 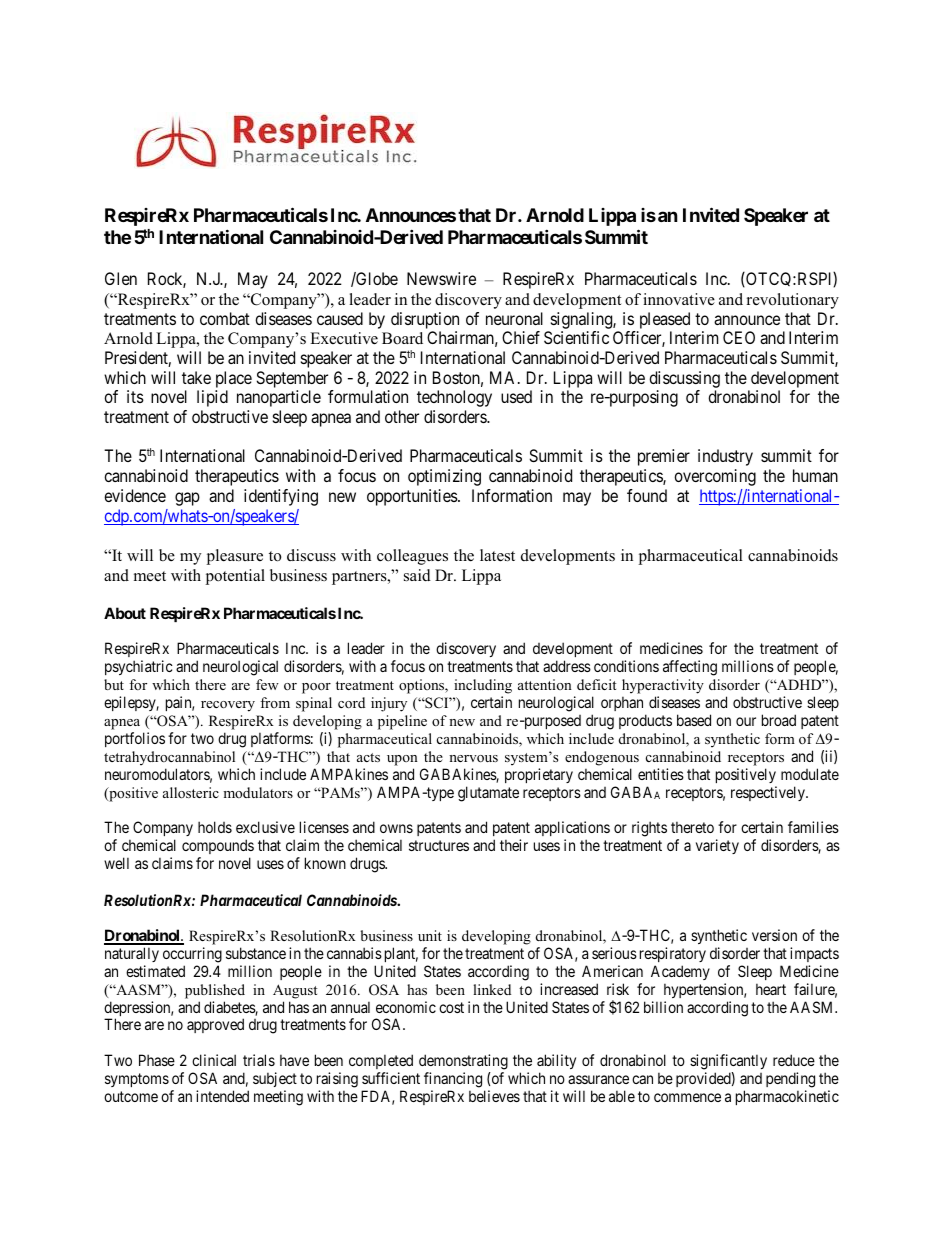 What do you see at coordinates (234, 557) in the screenshot?
I see `pleasure` at bounding box center [234, 557].
